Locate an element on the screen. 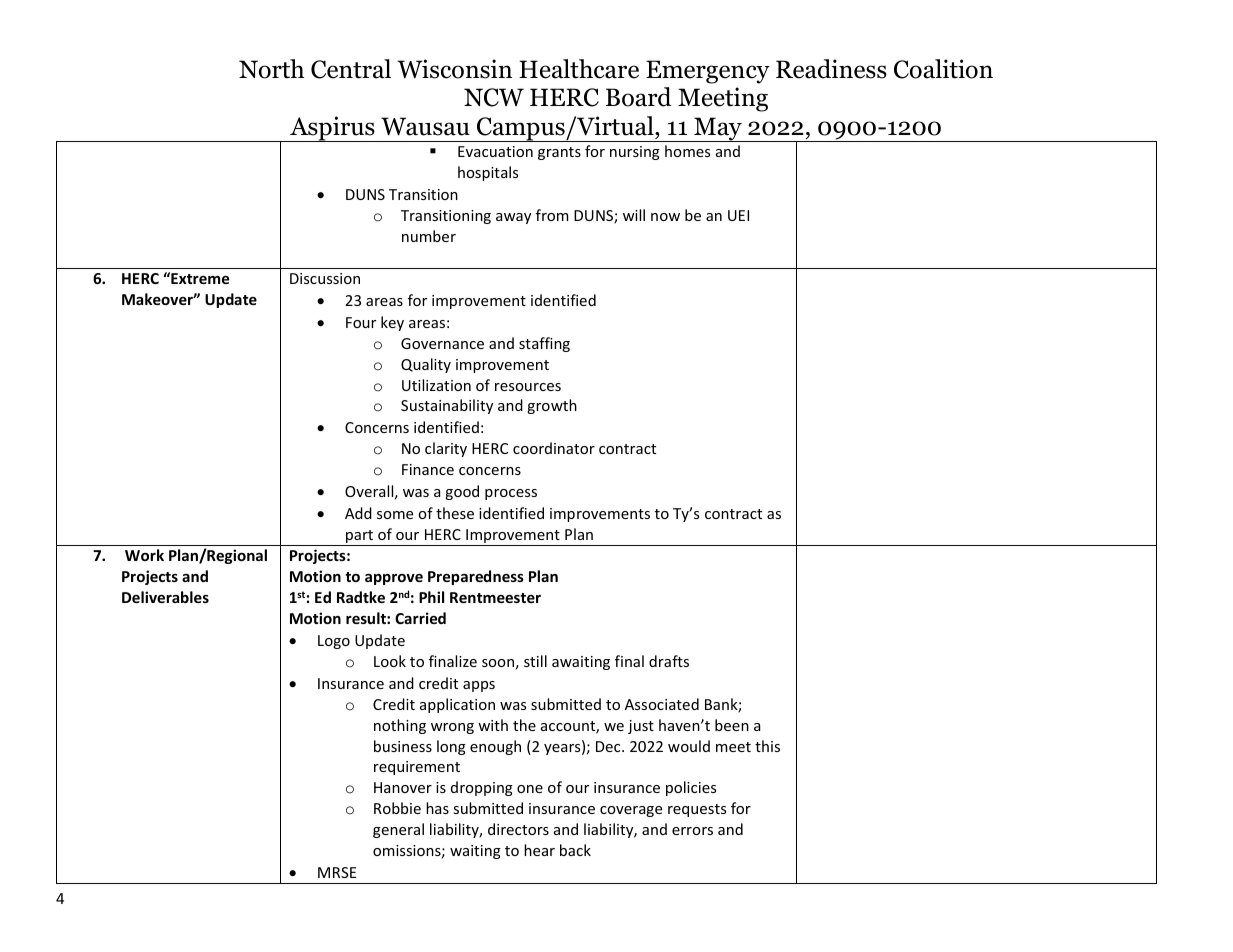 The width and height of the screenshot is (1233, 952). staffing is located at coordinates (544, 344).
